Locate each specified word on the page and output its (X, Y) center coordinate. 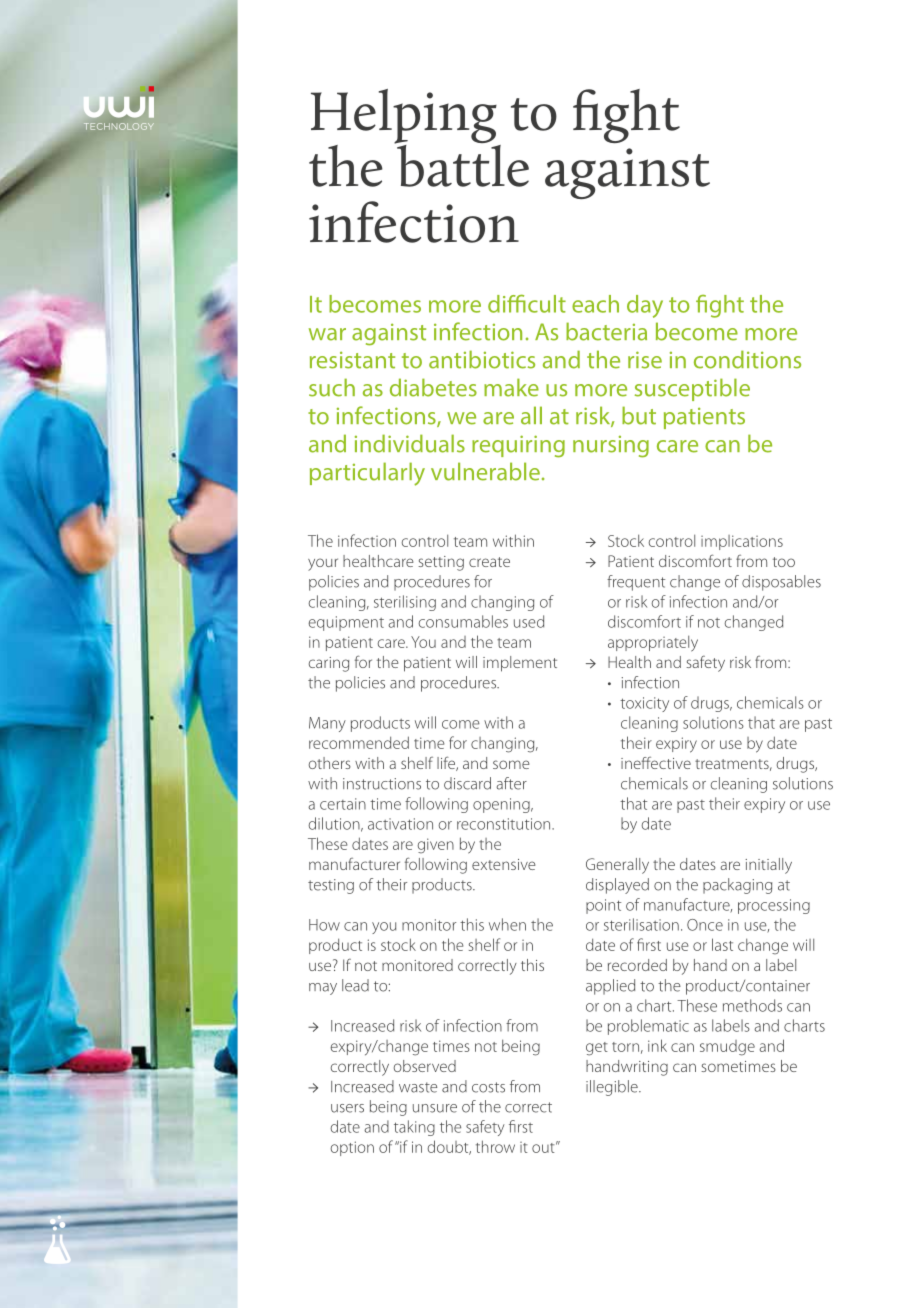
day (645, 306)
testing (331, 886)
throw (495, 1146)
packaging (737, 886)
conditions (747, 359)
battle (462, 164)
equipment (346, 623)
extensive (504, 864)
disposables (781, 583)
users (347, 1108)
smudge (727, 1048)
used (529, 621)
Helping (405, 117)
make (511, 387)
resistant (352, 360)
